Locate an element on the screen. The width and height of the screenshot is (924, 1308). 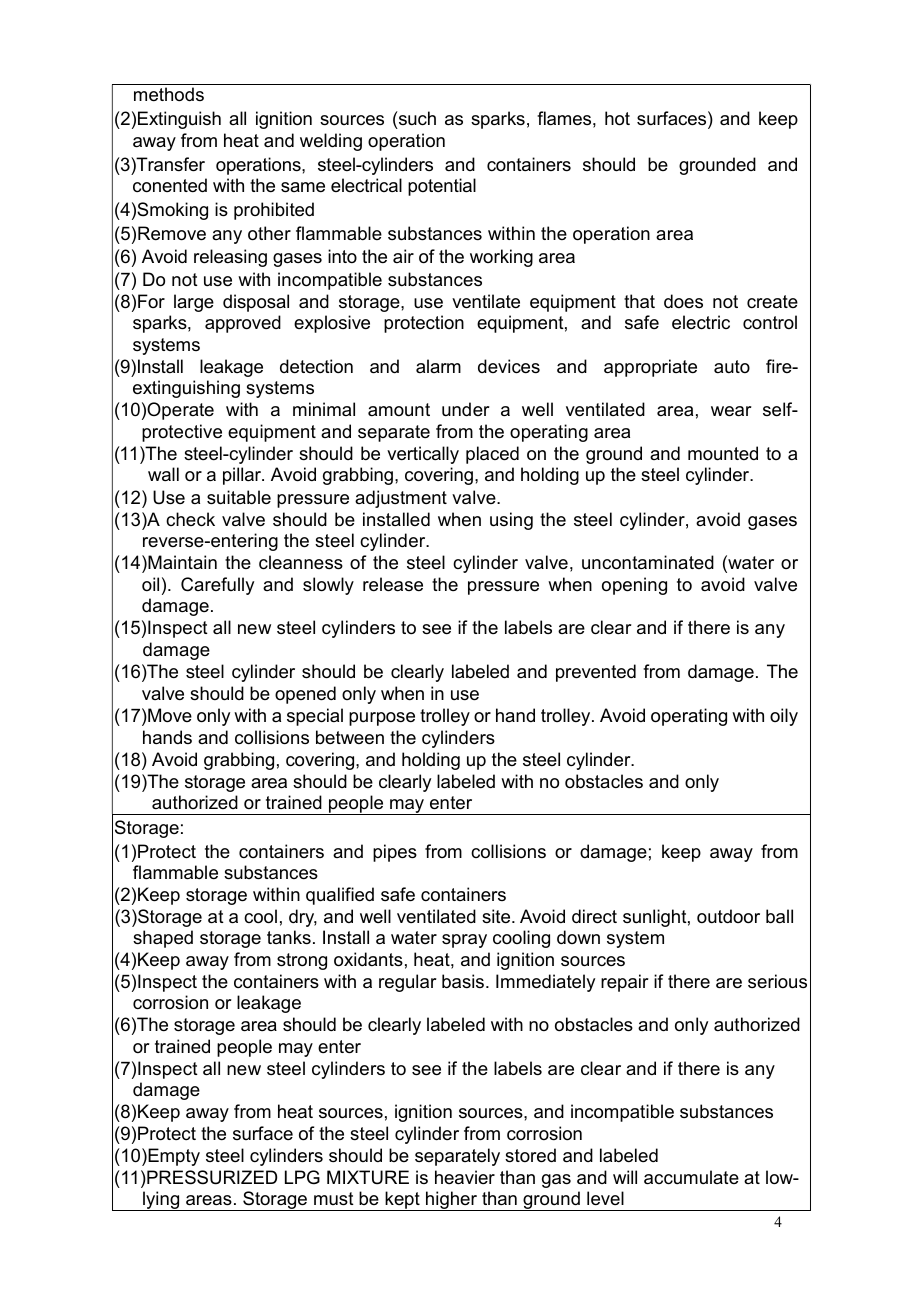
methods is located at coordinates (169, 94).
